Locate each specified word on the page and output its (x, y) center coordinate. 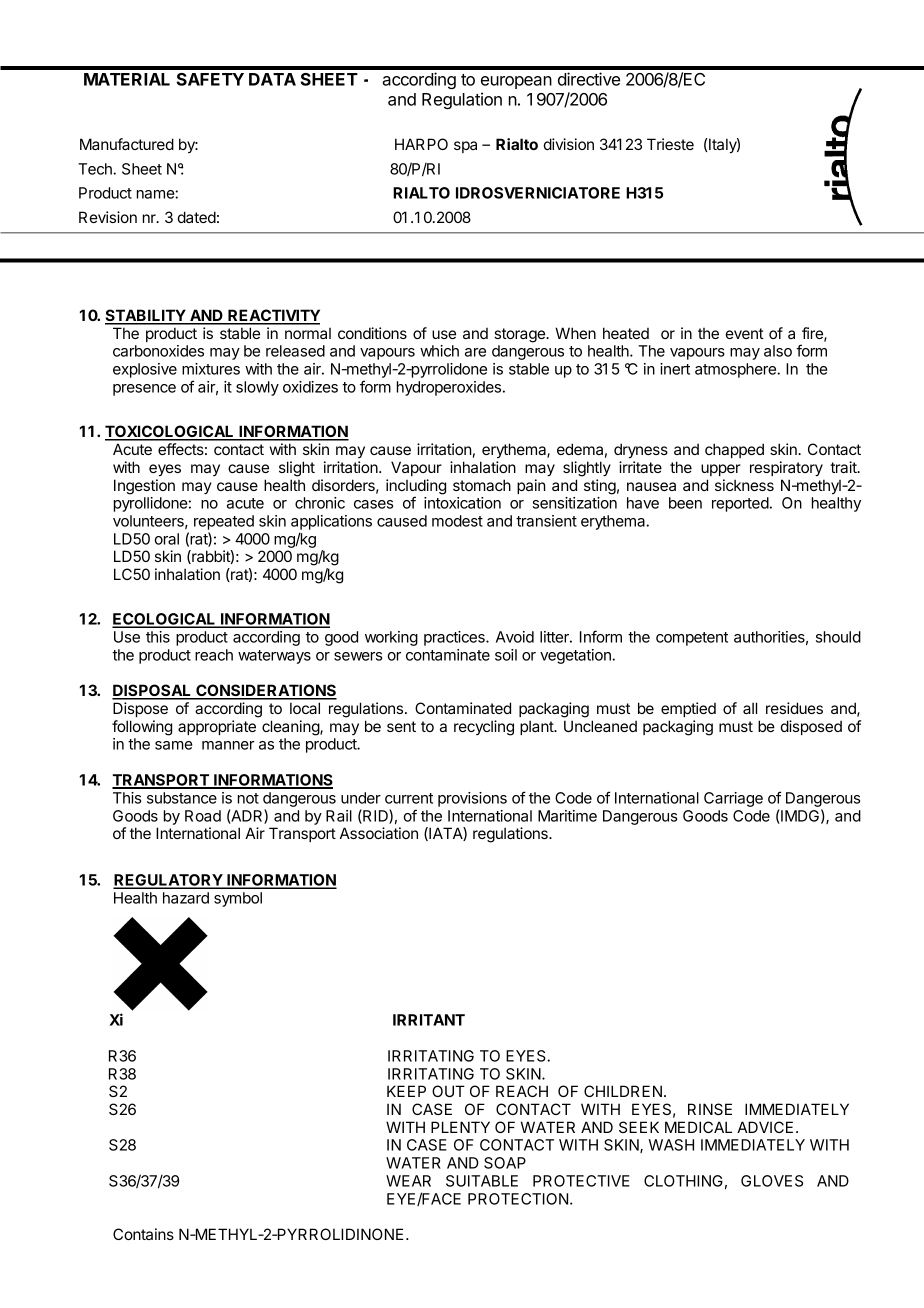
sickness (744, 485)
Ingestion (144, 487)
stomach (482, 485)
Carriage (733, 799)
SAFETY (210, 79)
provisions (472, 799)
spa (465, 147)
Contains (143, 1234)
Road (203, 816)
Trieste (670, 144)
